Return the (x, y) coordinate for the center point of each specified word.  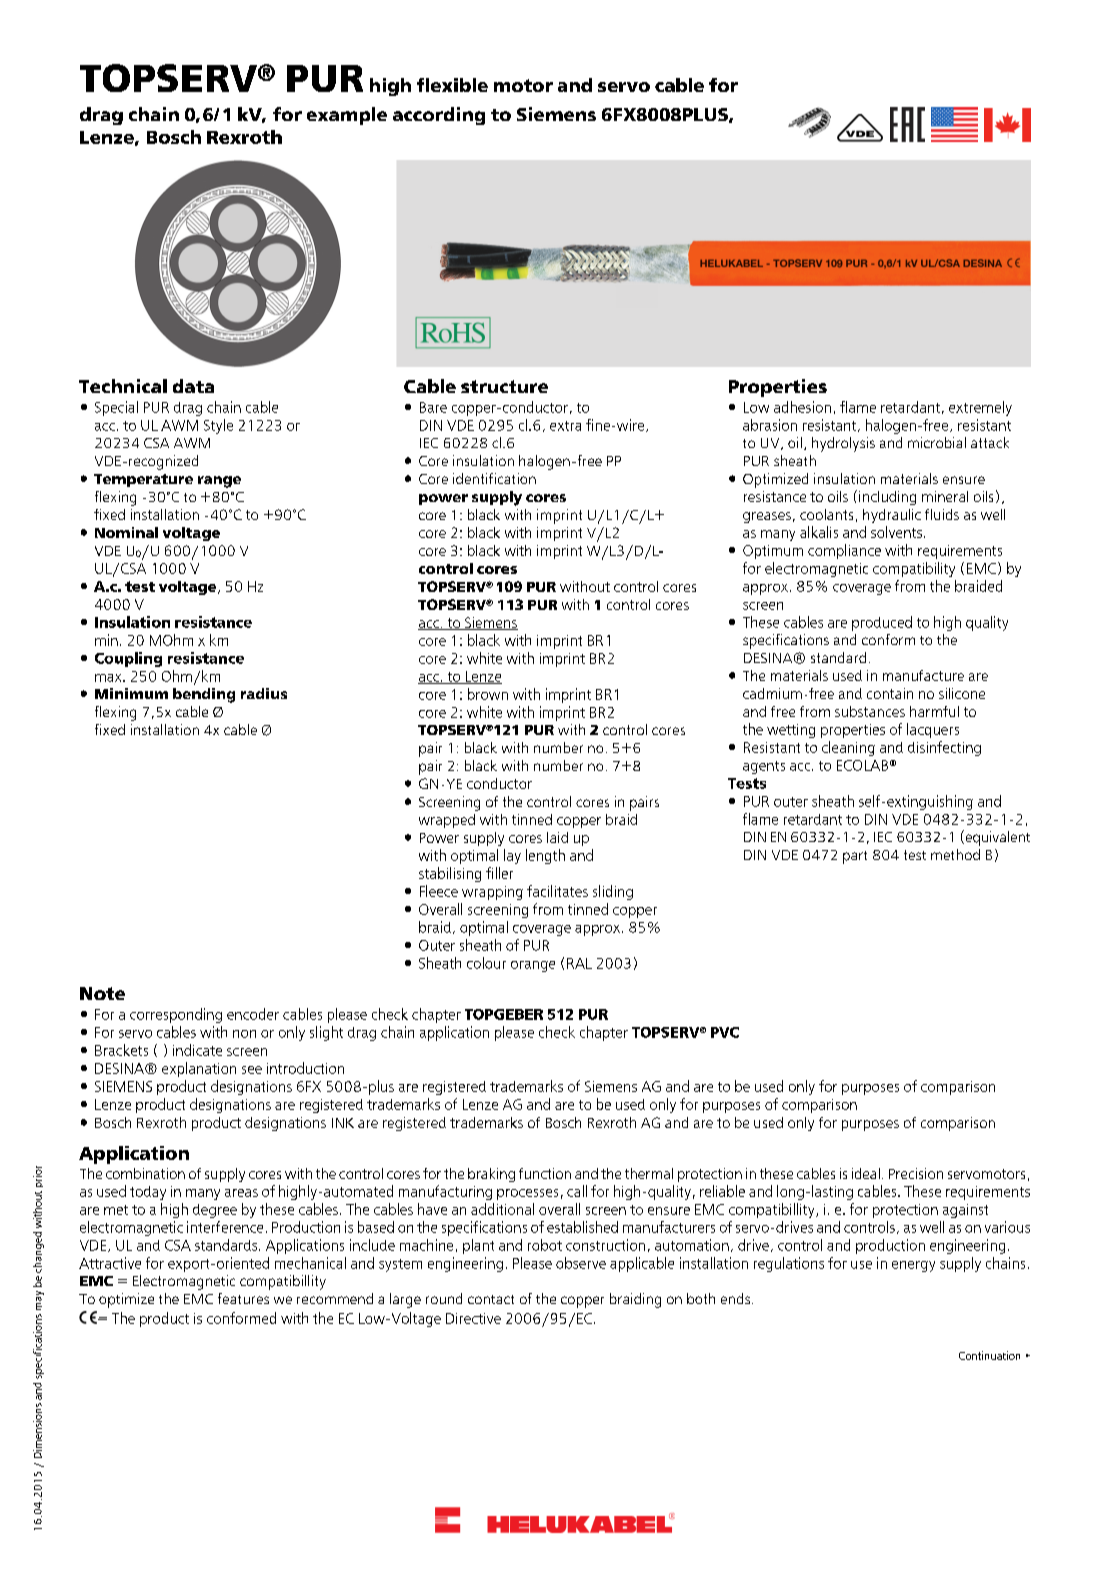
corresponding (176, 1015)
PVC (725, 1032)
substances (870, 711)
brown (488, 694)
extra (565, 426)
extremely (980, 408)
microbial (937, 442)
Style (218, 426)
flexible (452, 85)
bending (204, 695)
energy (913, 1266)
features (243, 1298)
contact (491, 1299)
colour (486, 963)
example (347, 116)
